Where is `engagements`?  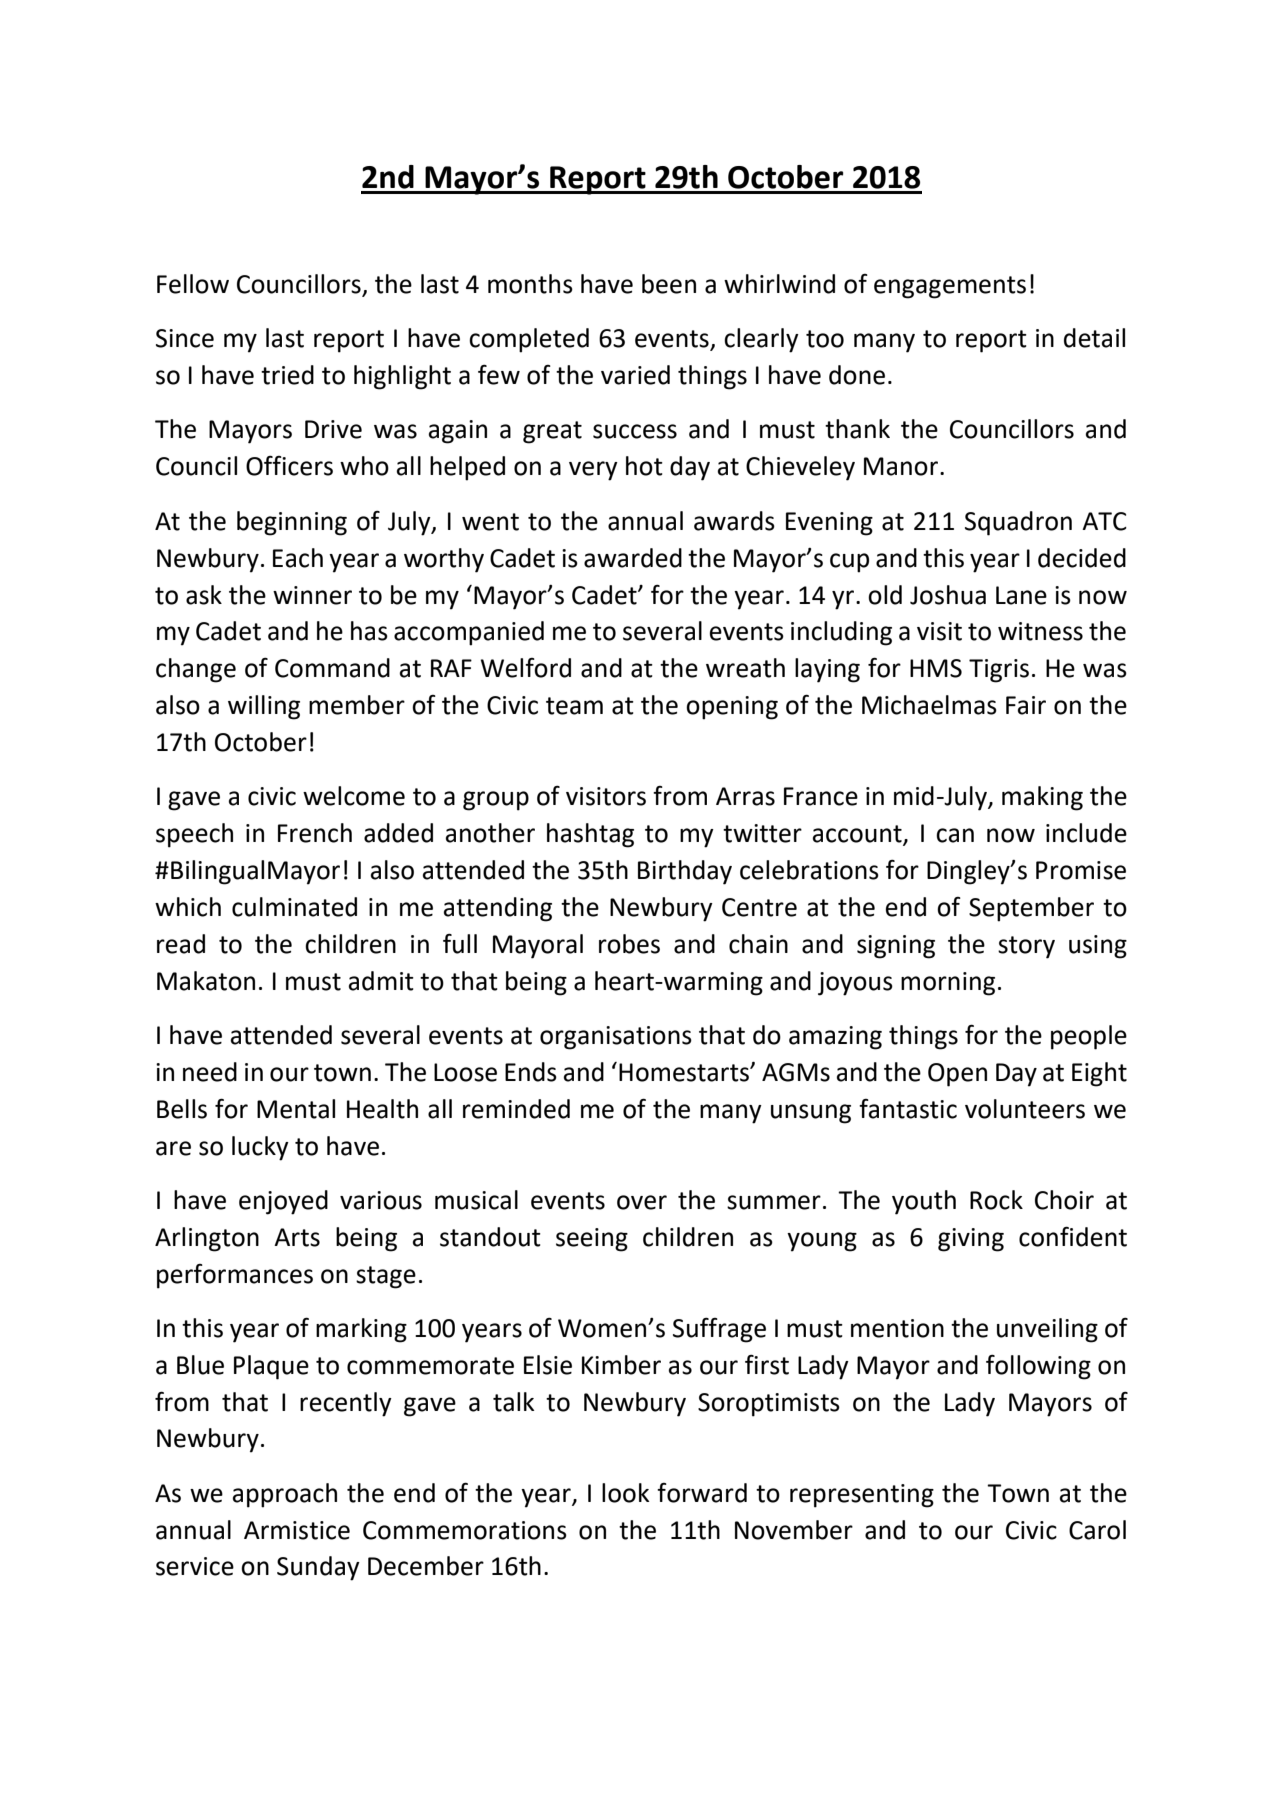 engagements is located at coordinates (950, 287).
